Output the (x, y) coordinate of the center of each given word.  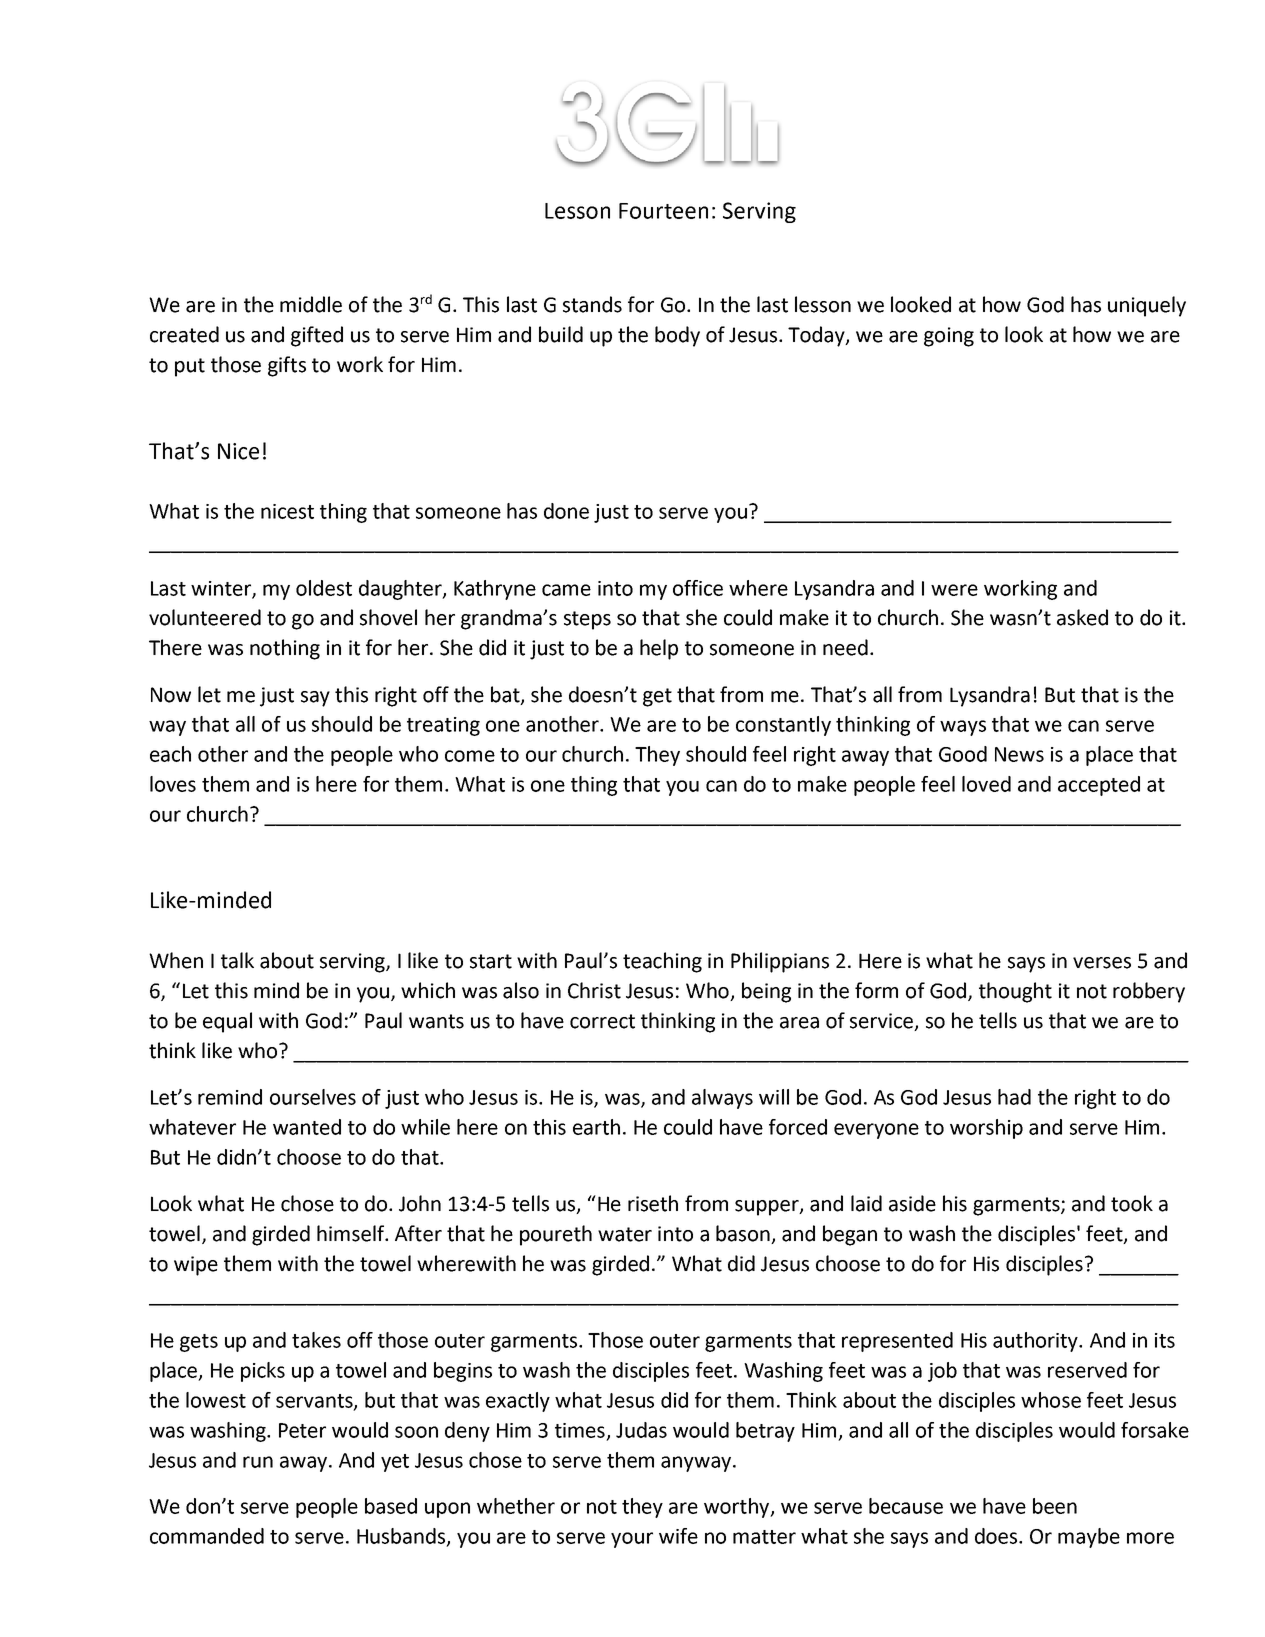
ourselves (313, 1097)
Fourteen (663, 211)
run (258, 1462)
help (659, 649)
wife (678, 1536)
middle (311, 304)
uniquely (1147, 306)
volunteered (205, 617)
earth (596, 1127)
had (1014, 1097)
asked (1082, 617)
